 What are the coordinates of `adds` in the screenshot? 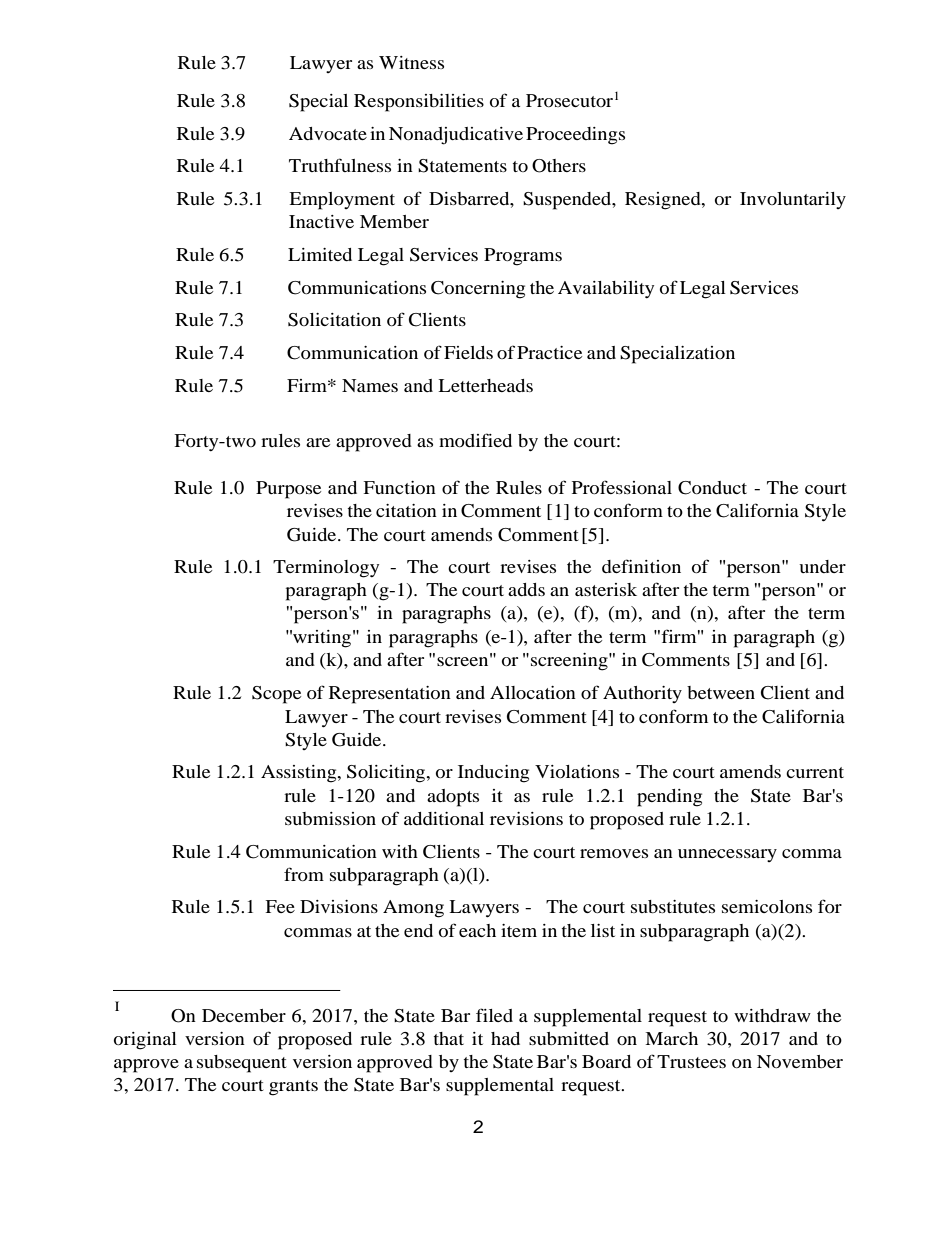 It's located at (526, 589).
